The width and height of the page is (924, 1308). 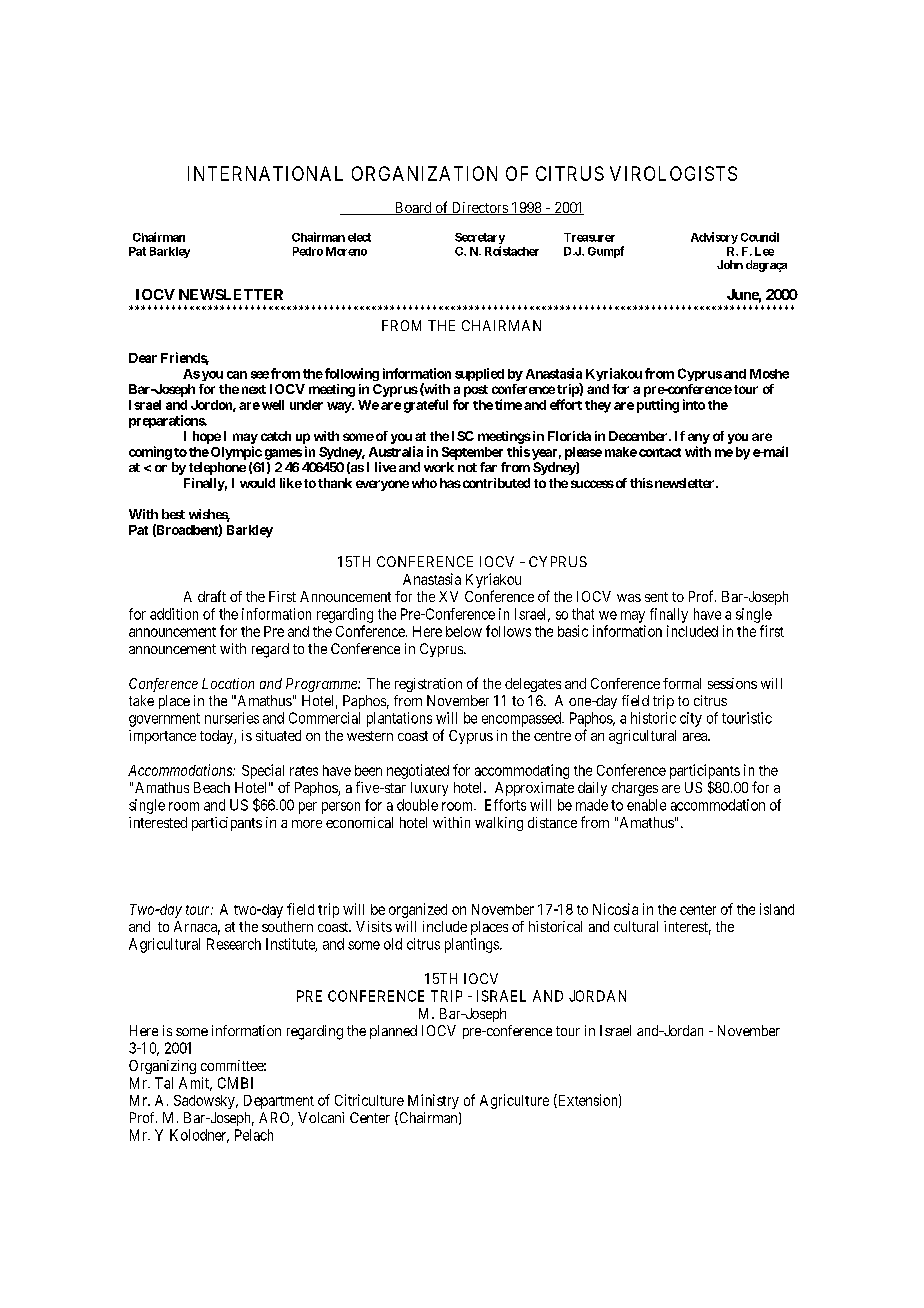 What do you see at coordinates (464, 631) in the page?
I see `below` at bounding box center [464, 631].
